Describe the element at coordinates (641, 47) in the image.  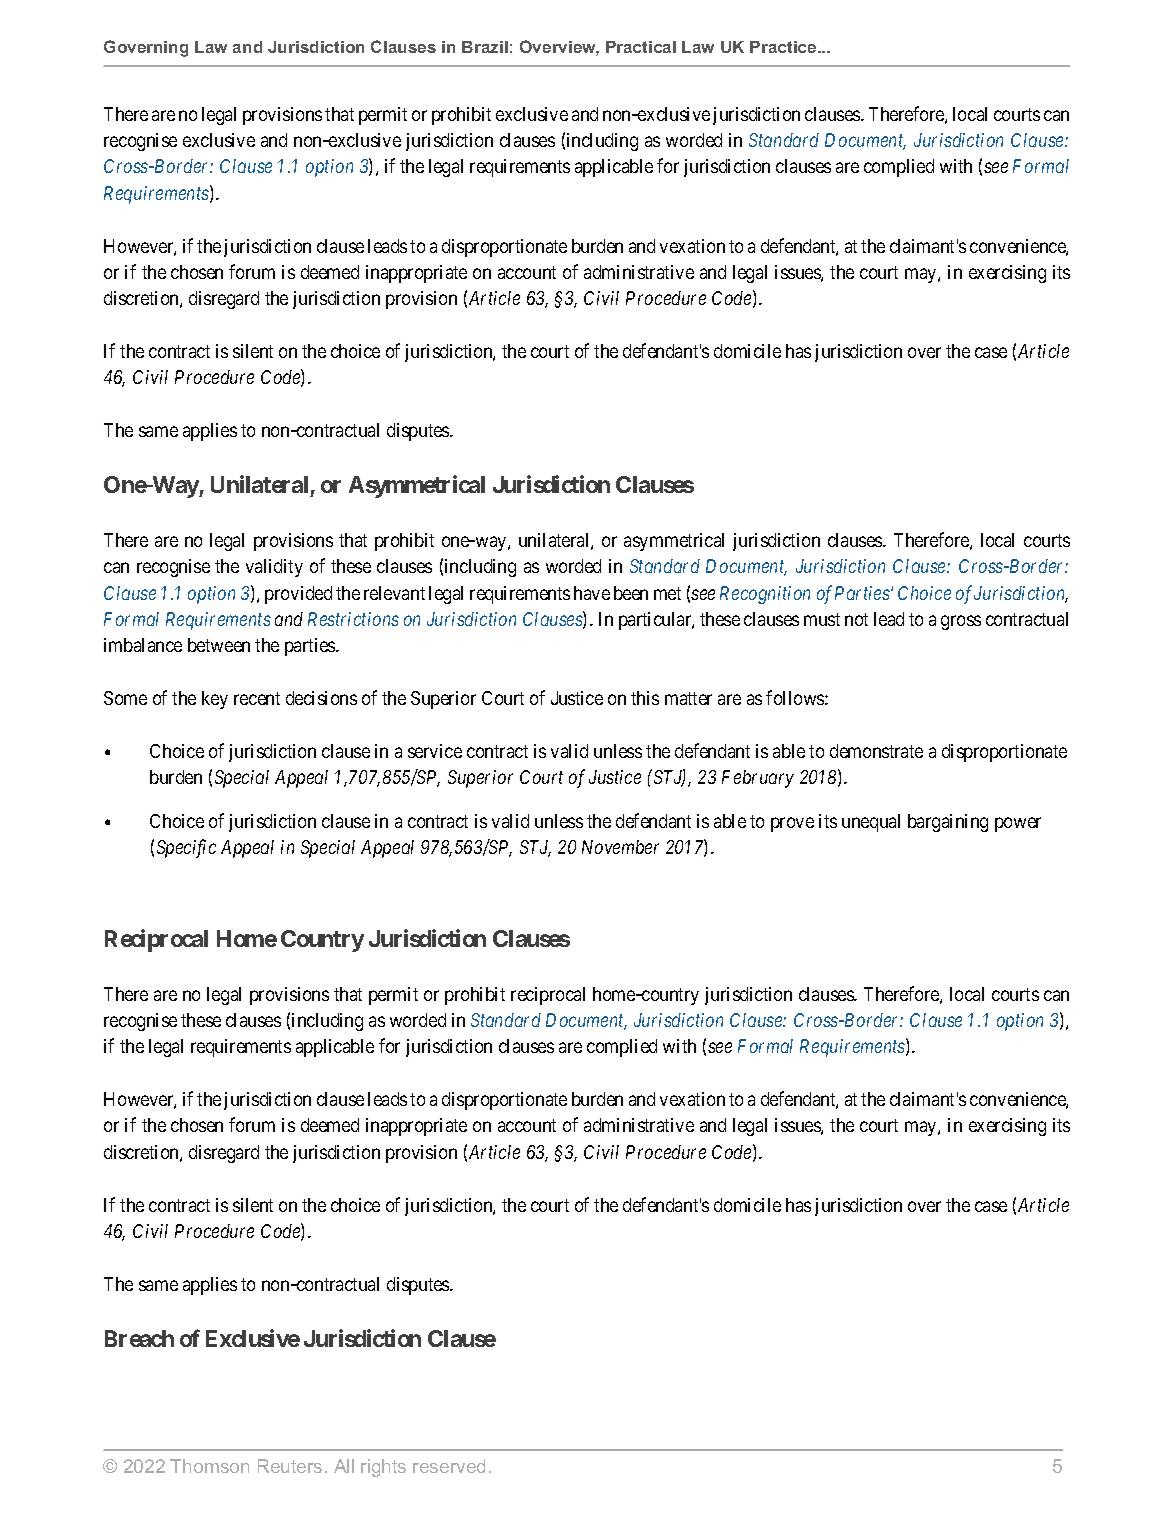
I see `Practical` at that location.
